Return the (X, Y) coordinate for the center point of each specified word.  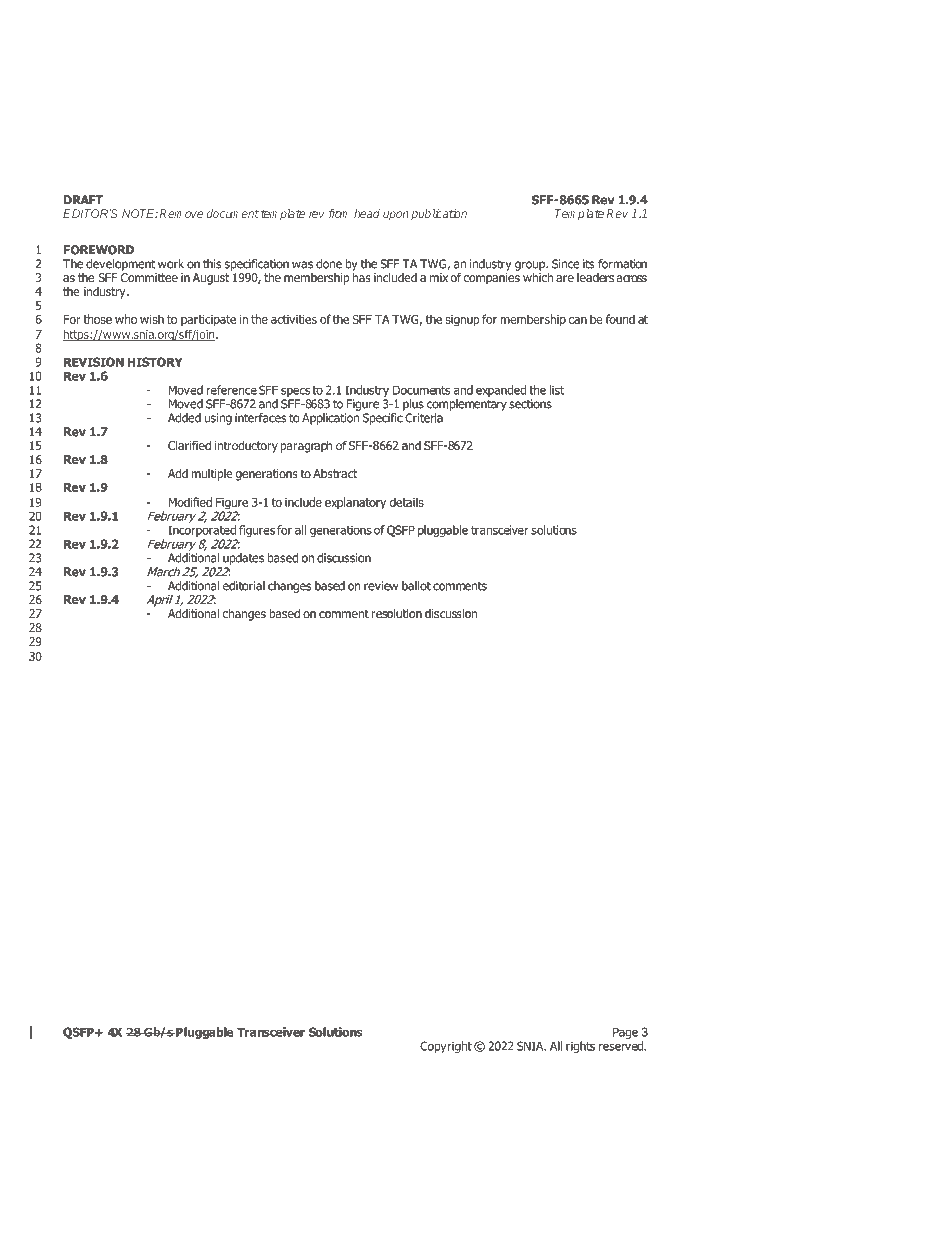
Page (625, 1033)
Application (331, 419)
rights (580, 1047)
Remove (181, 213)
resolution (397, 613)
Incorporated (202, 531)
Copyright (446, 1047)
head (367, 213)
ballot (416, 586)
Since (566, 264)
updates (243, 559)
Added (184, 418)
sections (530, 404)
